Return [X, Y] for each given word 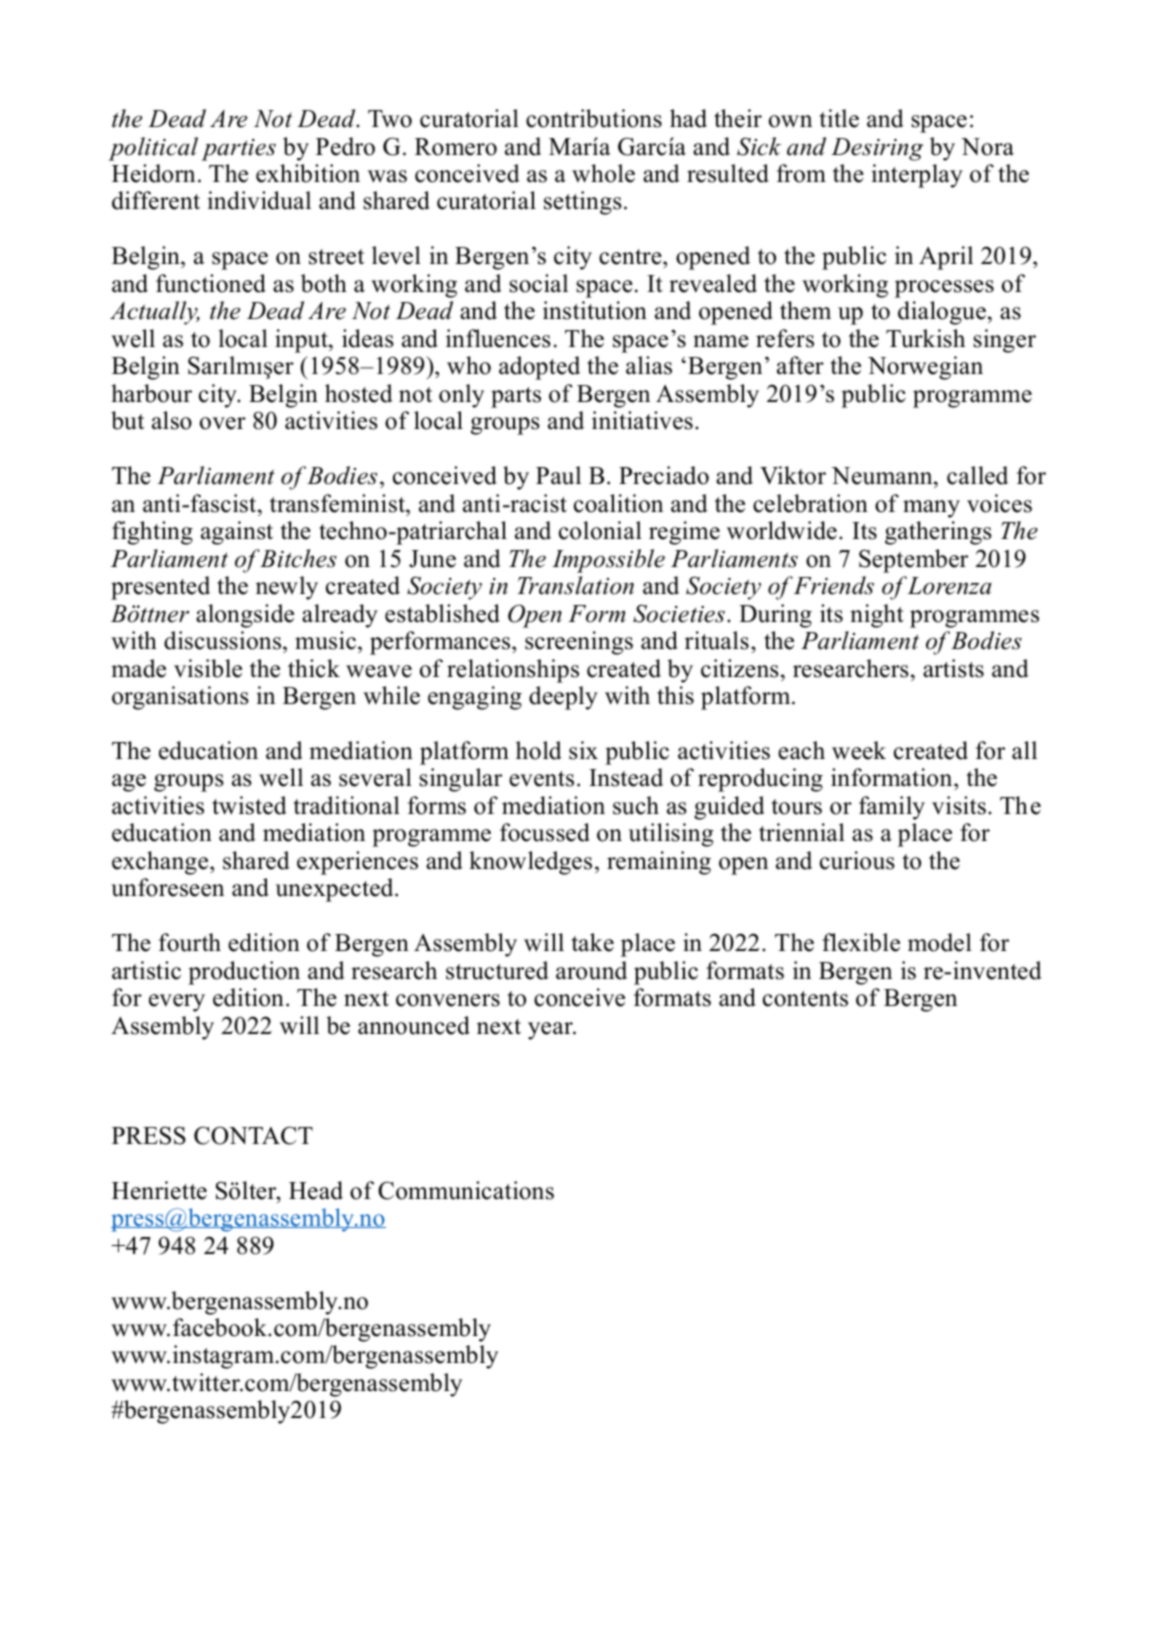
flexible [861, 942]
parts [516, 397]
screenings [579, 643]
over [223, 423]
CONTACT [253, 1135]
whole [603, 173]
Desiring [877, 149]
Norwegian [925, 368]
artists [953, 668]
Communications [466, 1190]
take [592, 942]
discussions [224, 640]
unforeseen [167, 887]
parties [238, 150]
